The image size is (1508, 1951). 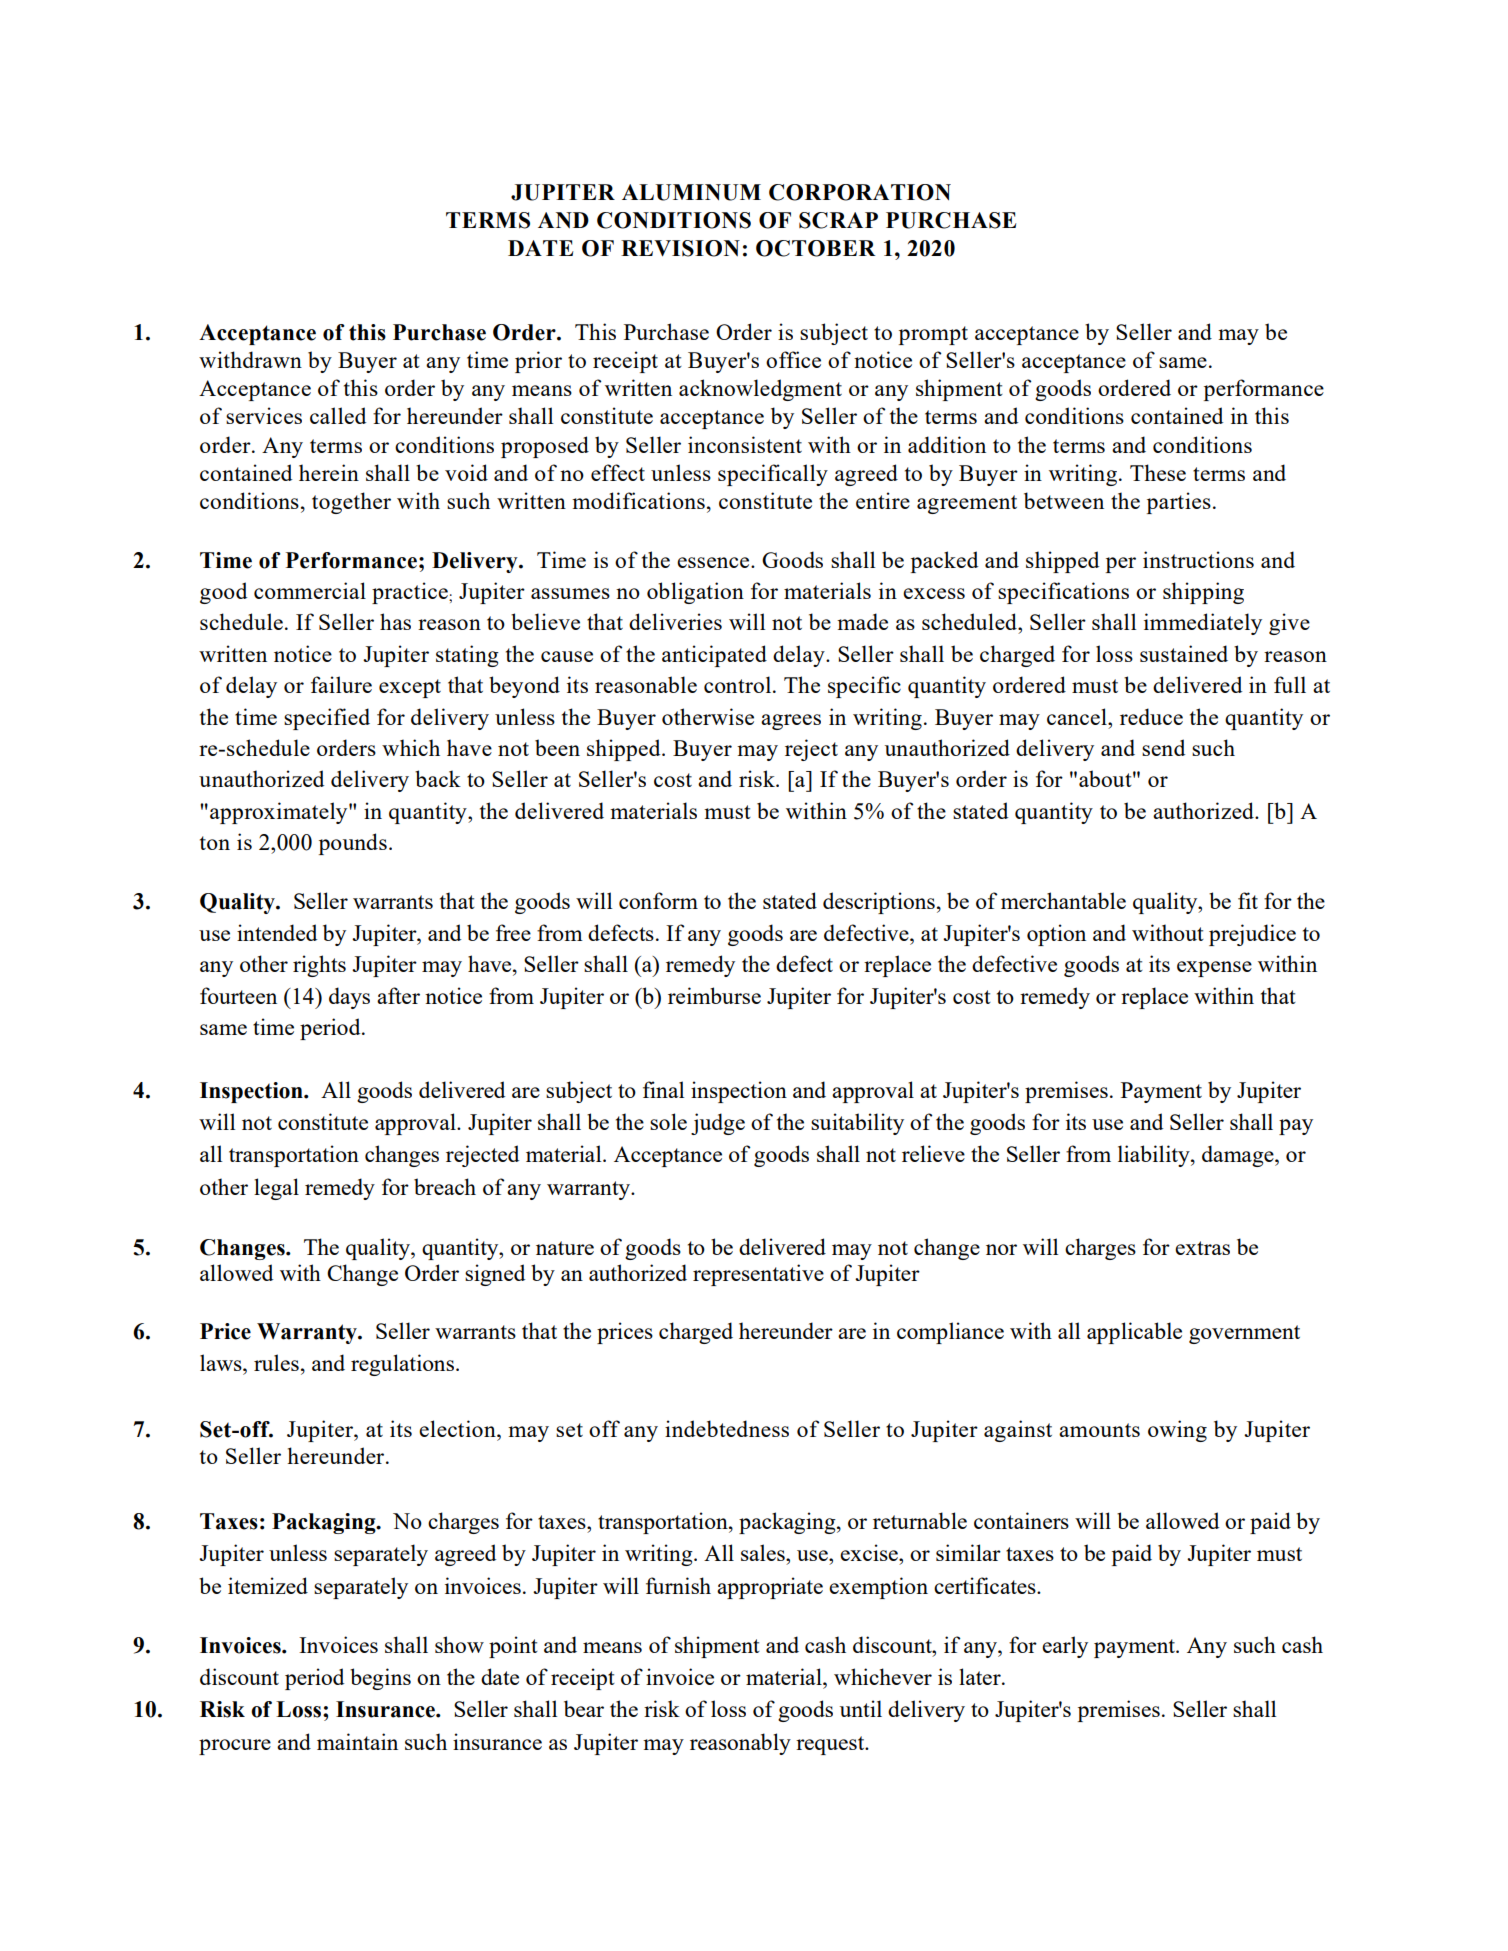 I want to click on agrees, so click(x=791, y=722).
